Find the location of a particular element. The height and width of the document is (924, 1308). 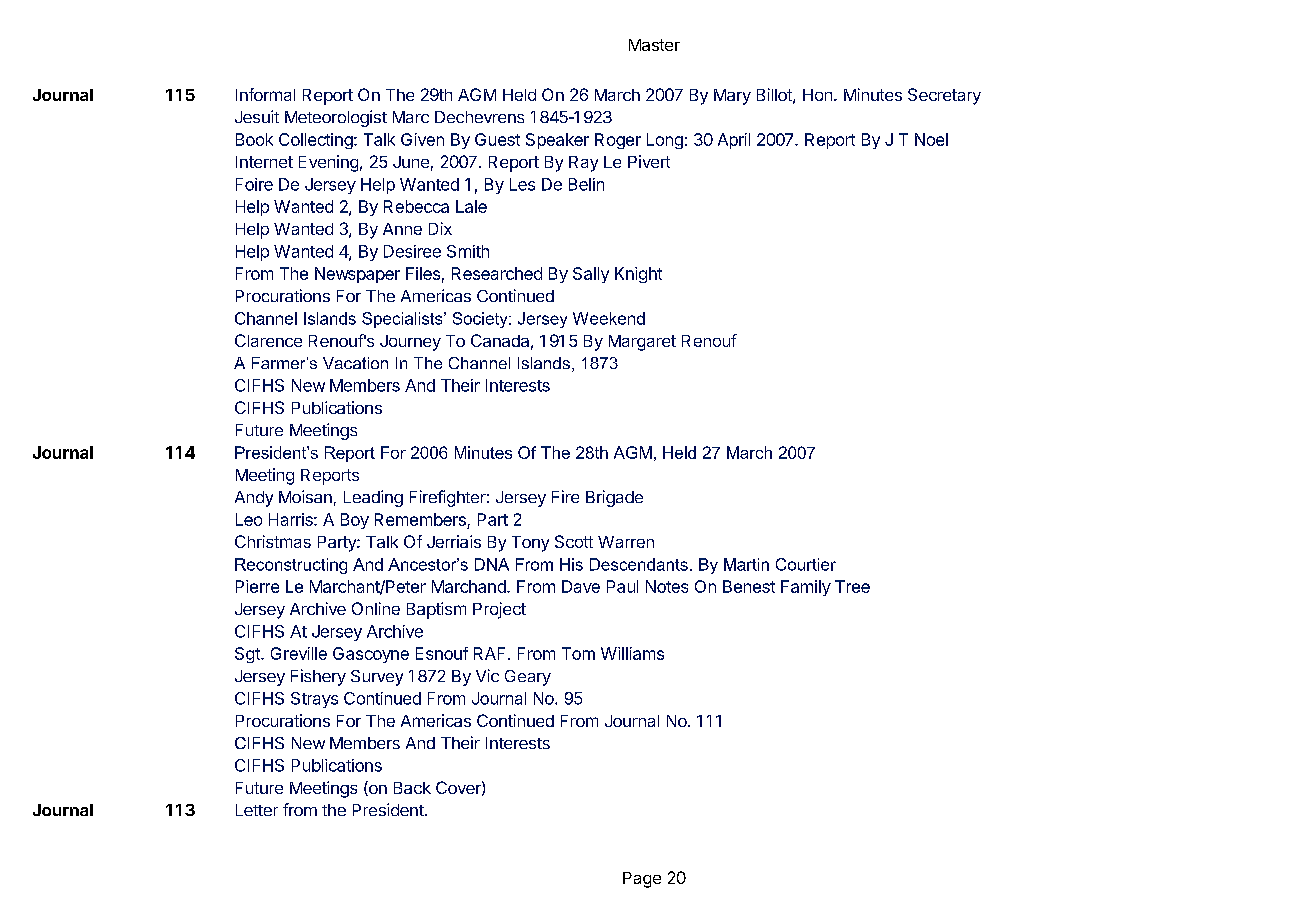

Informal is located at coordinates (265, 94).
